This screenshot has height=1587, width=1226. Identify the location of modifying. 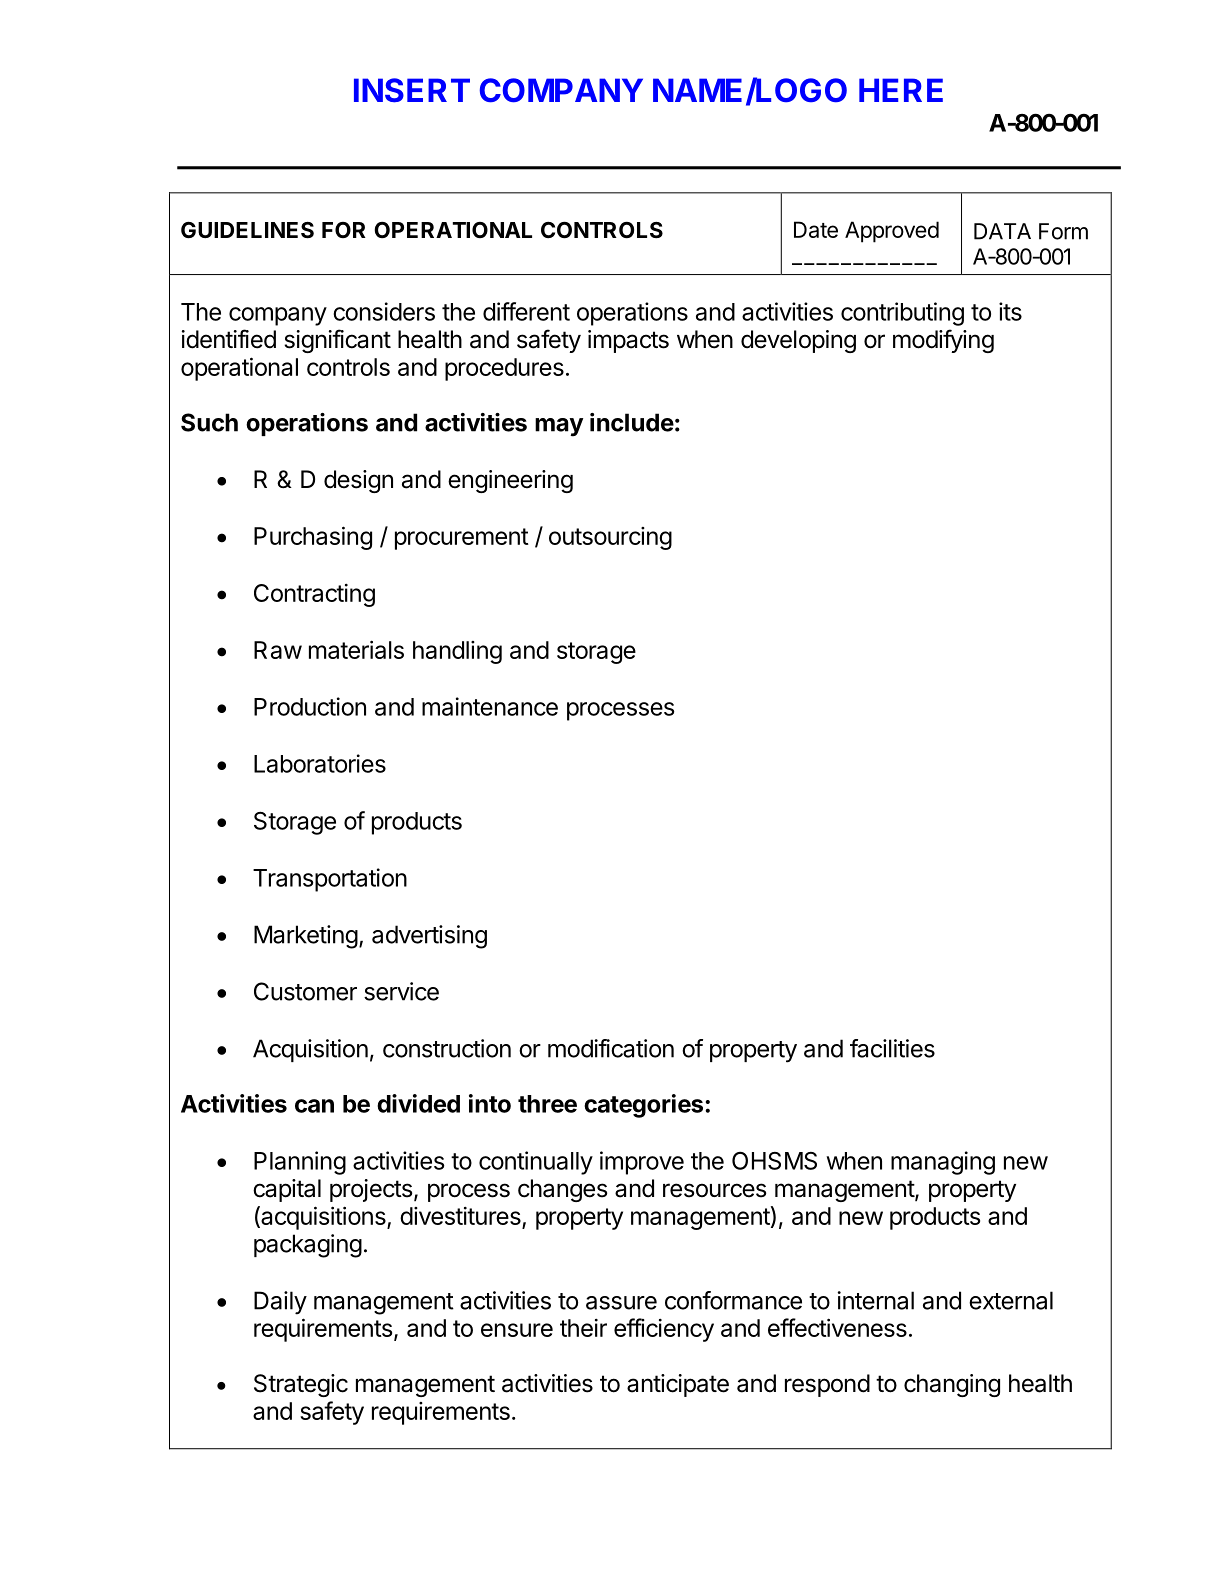
(943, 341).
